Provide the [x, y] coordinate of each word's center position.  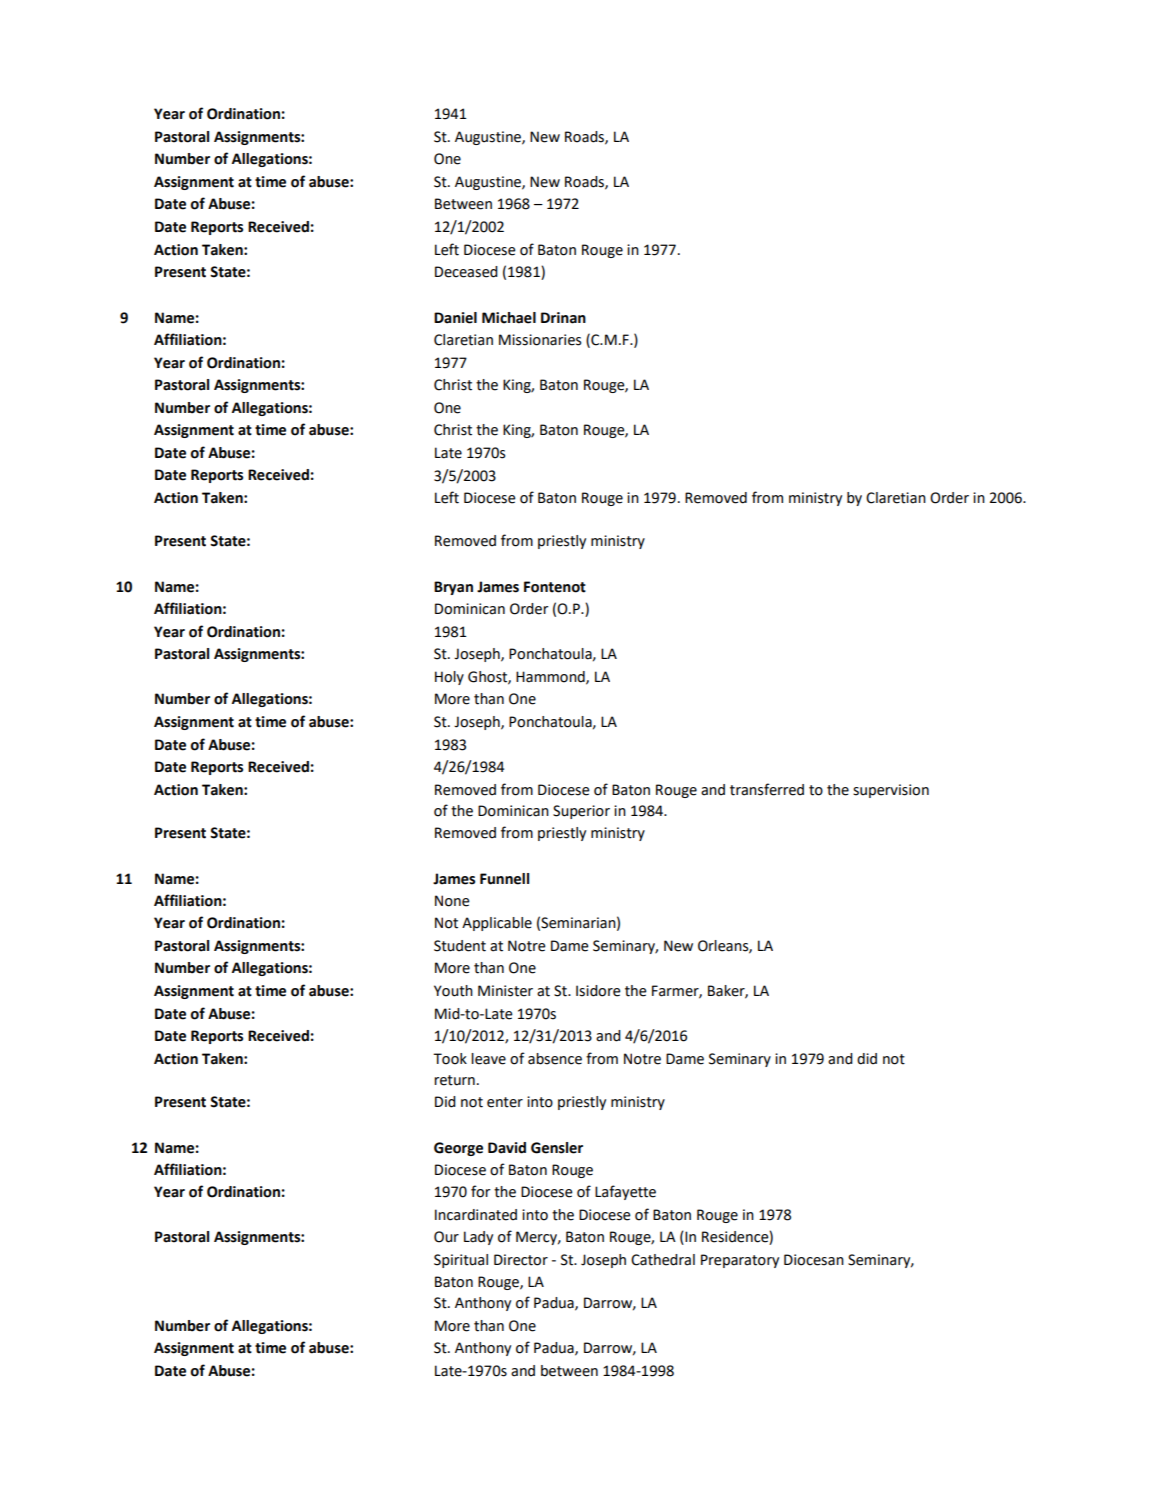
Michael [509, 318]
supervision [891, 791]
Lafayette [625, 1192]
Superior [581, 812]
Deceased [466, 272]
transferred [767, 789]
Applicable [497, 924]
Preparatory [740, 1261]
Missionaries [540, 340]
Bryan [453, 588]
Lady [478, 1238]
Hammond [551, 677]
